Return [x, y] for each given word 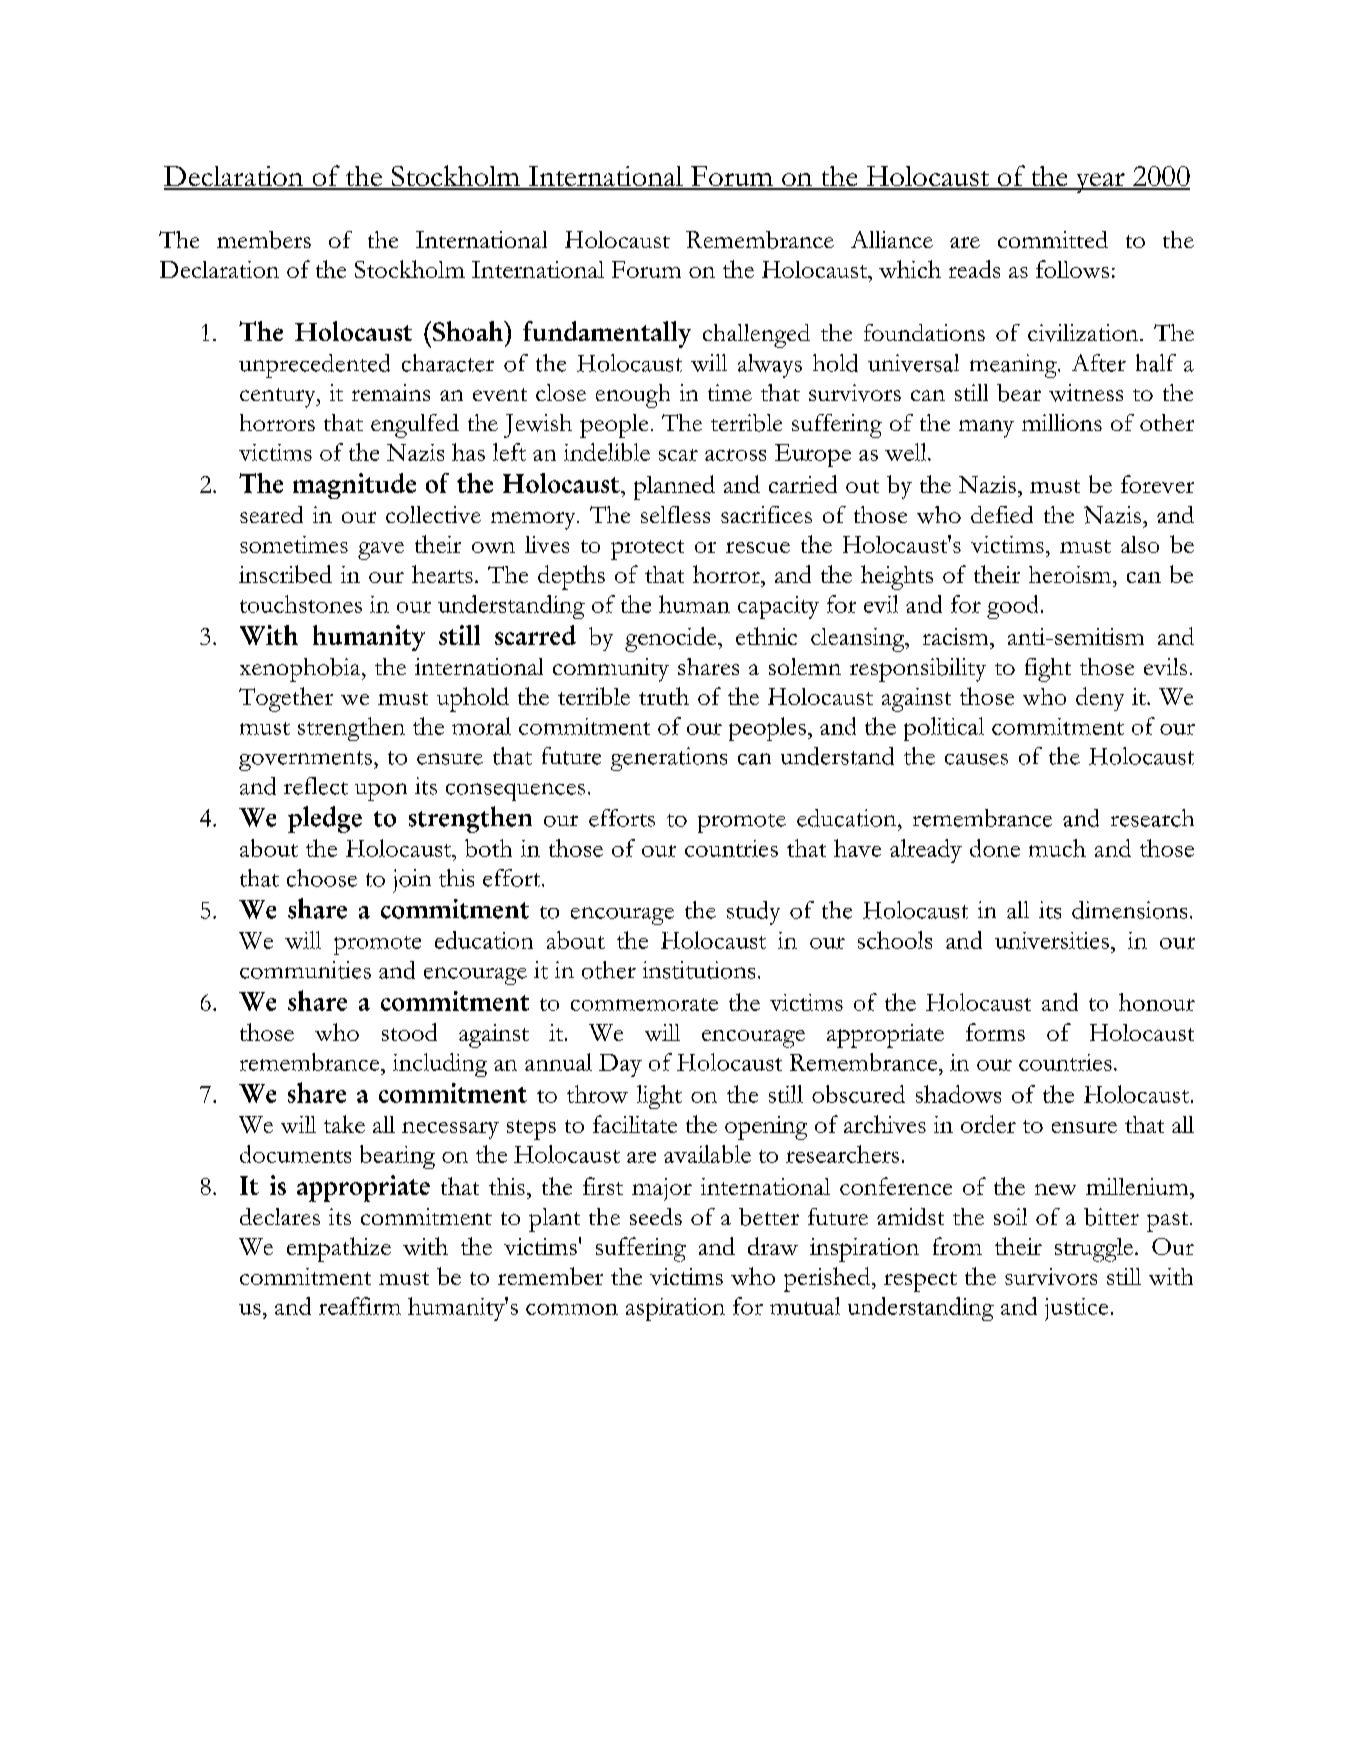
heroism [1071, 574]
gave [381, 551]
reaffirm [360, 1306]
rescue [758, 547]
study [753, 913]
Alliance [892, 239]
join [412, 881]
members [264, 240]
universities [1052, 940]
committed [1053, 239]
